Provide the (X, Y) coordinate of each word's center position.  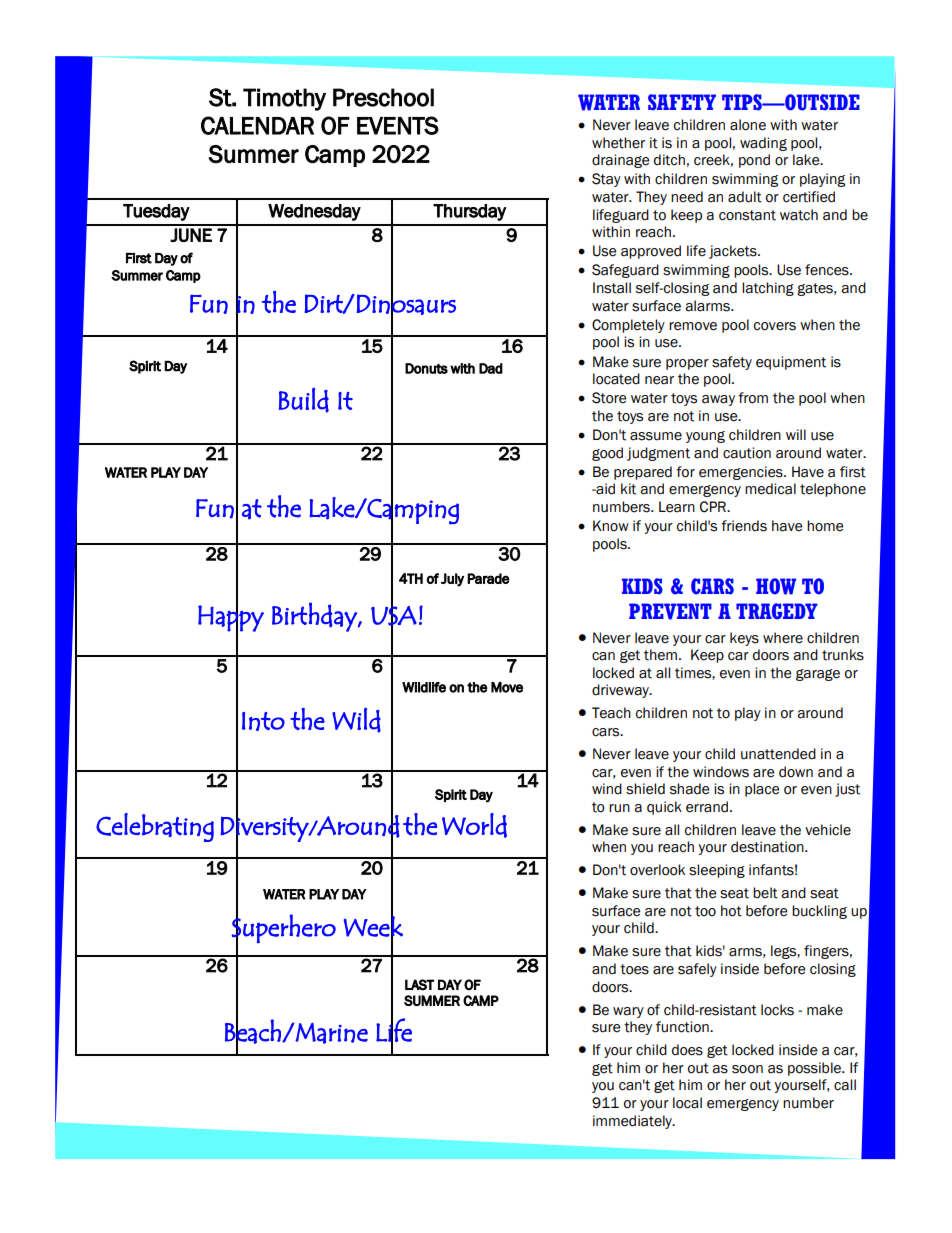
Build (304, 400)
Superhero (284, 928)
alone (748, 125)
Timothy (284, 99)
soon (747, 1069)
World (474, 825)
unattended (778, 754)
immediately (633, 1122)
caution (747, 453)
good (607, 454)
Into (263, 721)
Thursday (469, 212)
